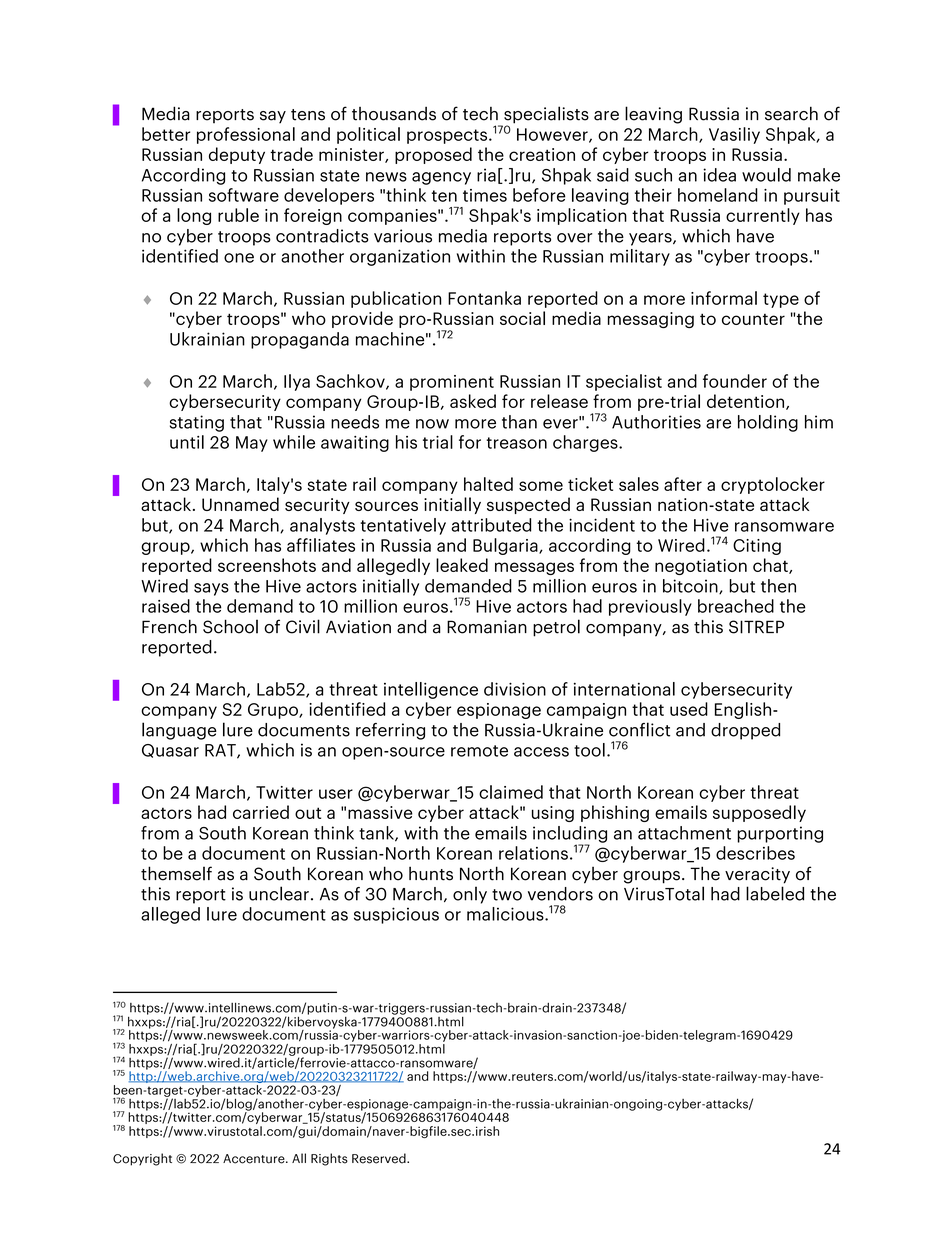  What do you see at coordinates (237, 155) in the document?
I see `deputy` at bounding box center [237, 155].
